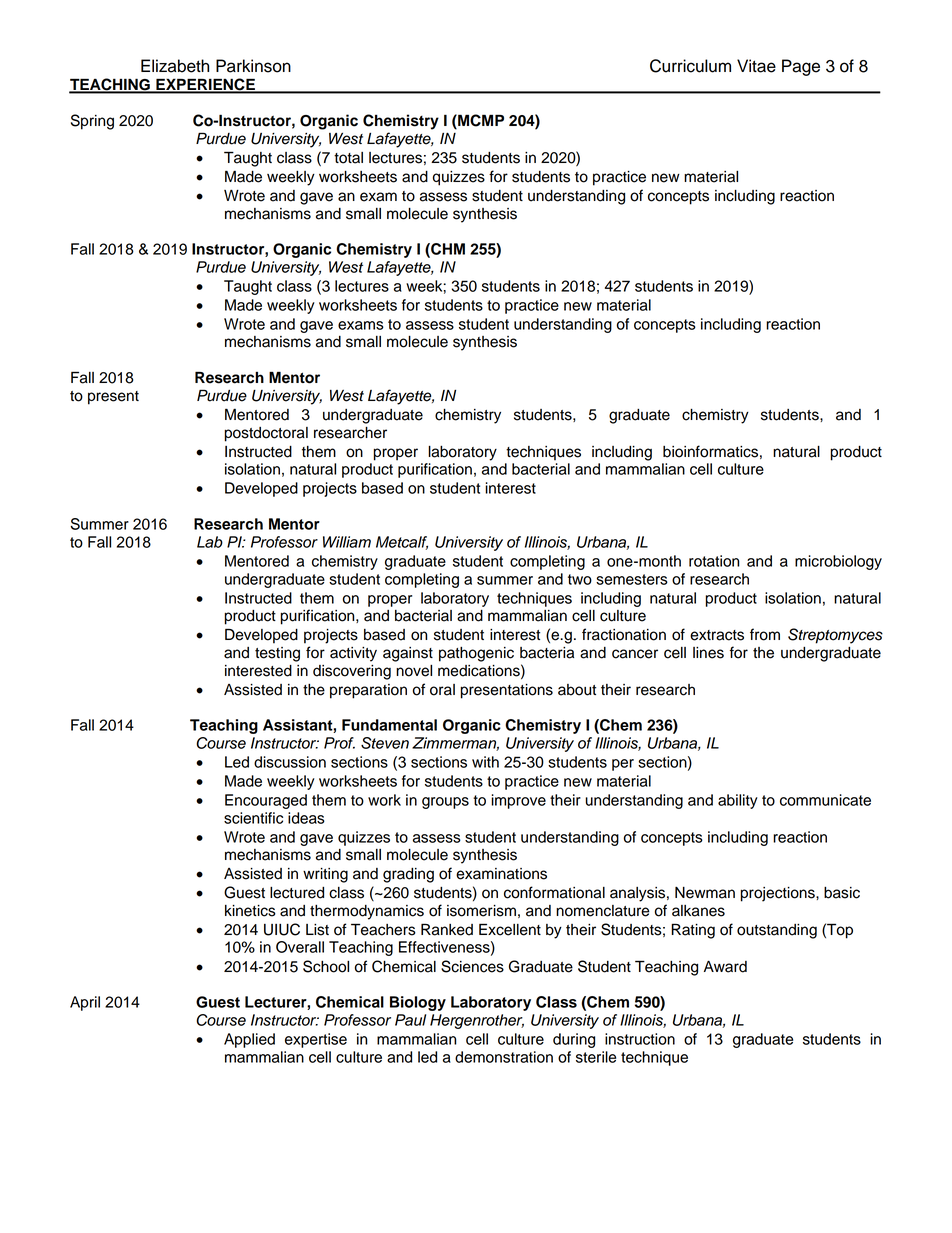  I want to click on rotation, so click(714, 561).
